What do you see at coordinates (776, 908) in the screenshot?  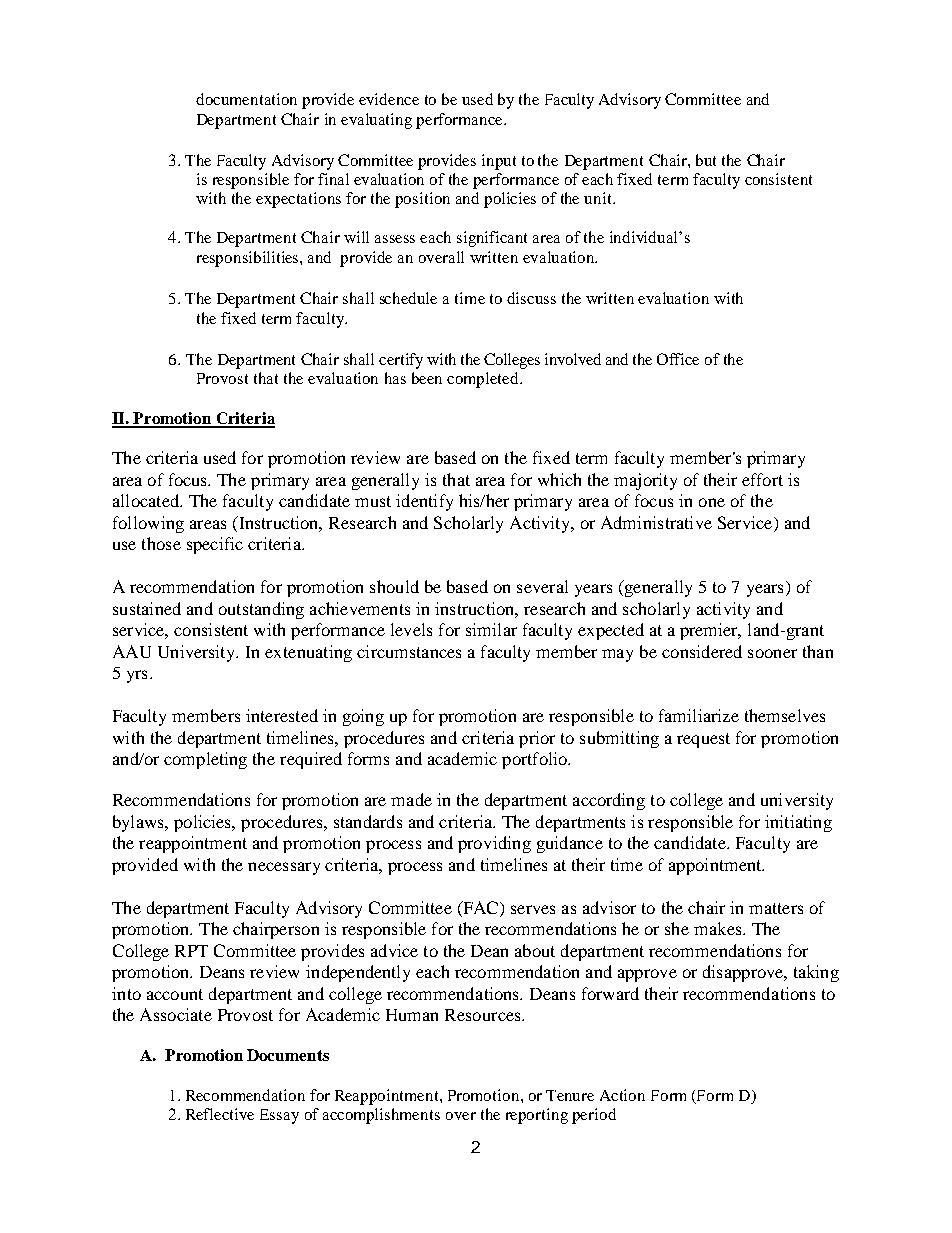 I see `matters` at bounding box center [776, 908].
